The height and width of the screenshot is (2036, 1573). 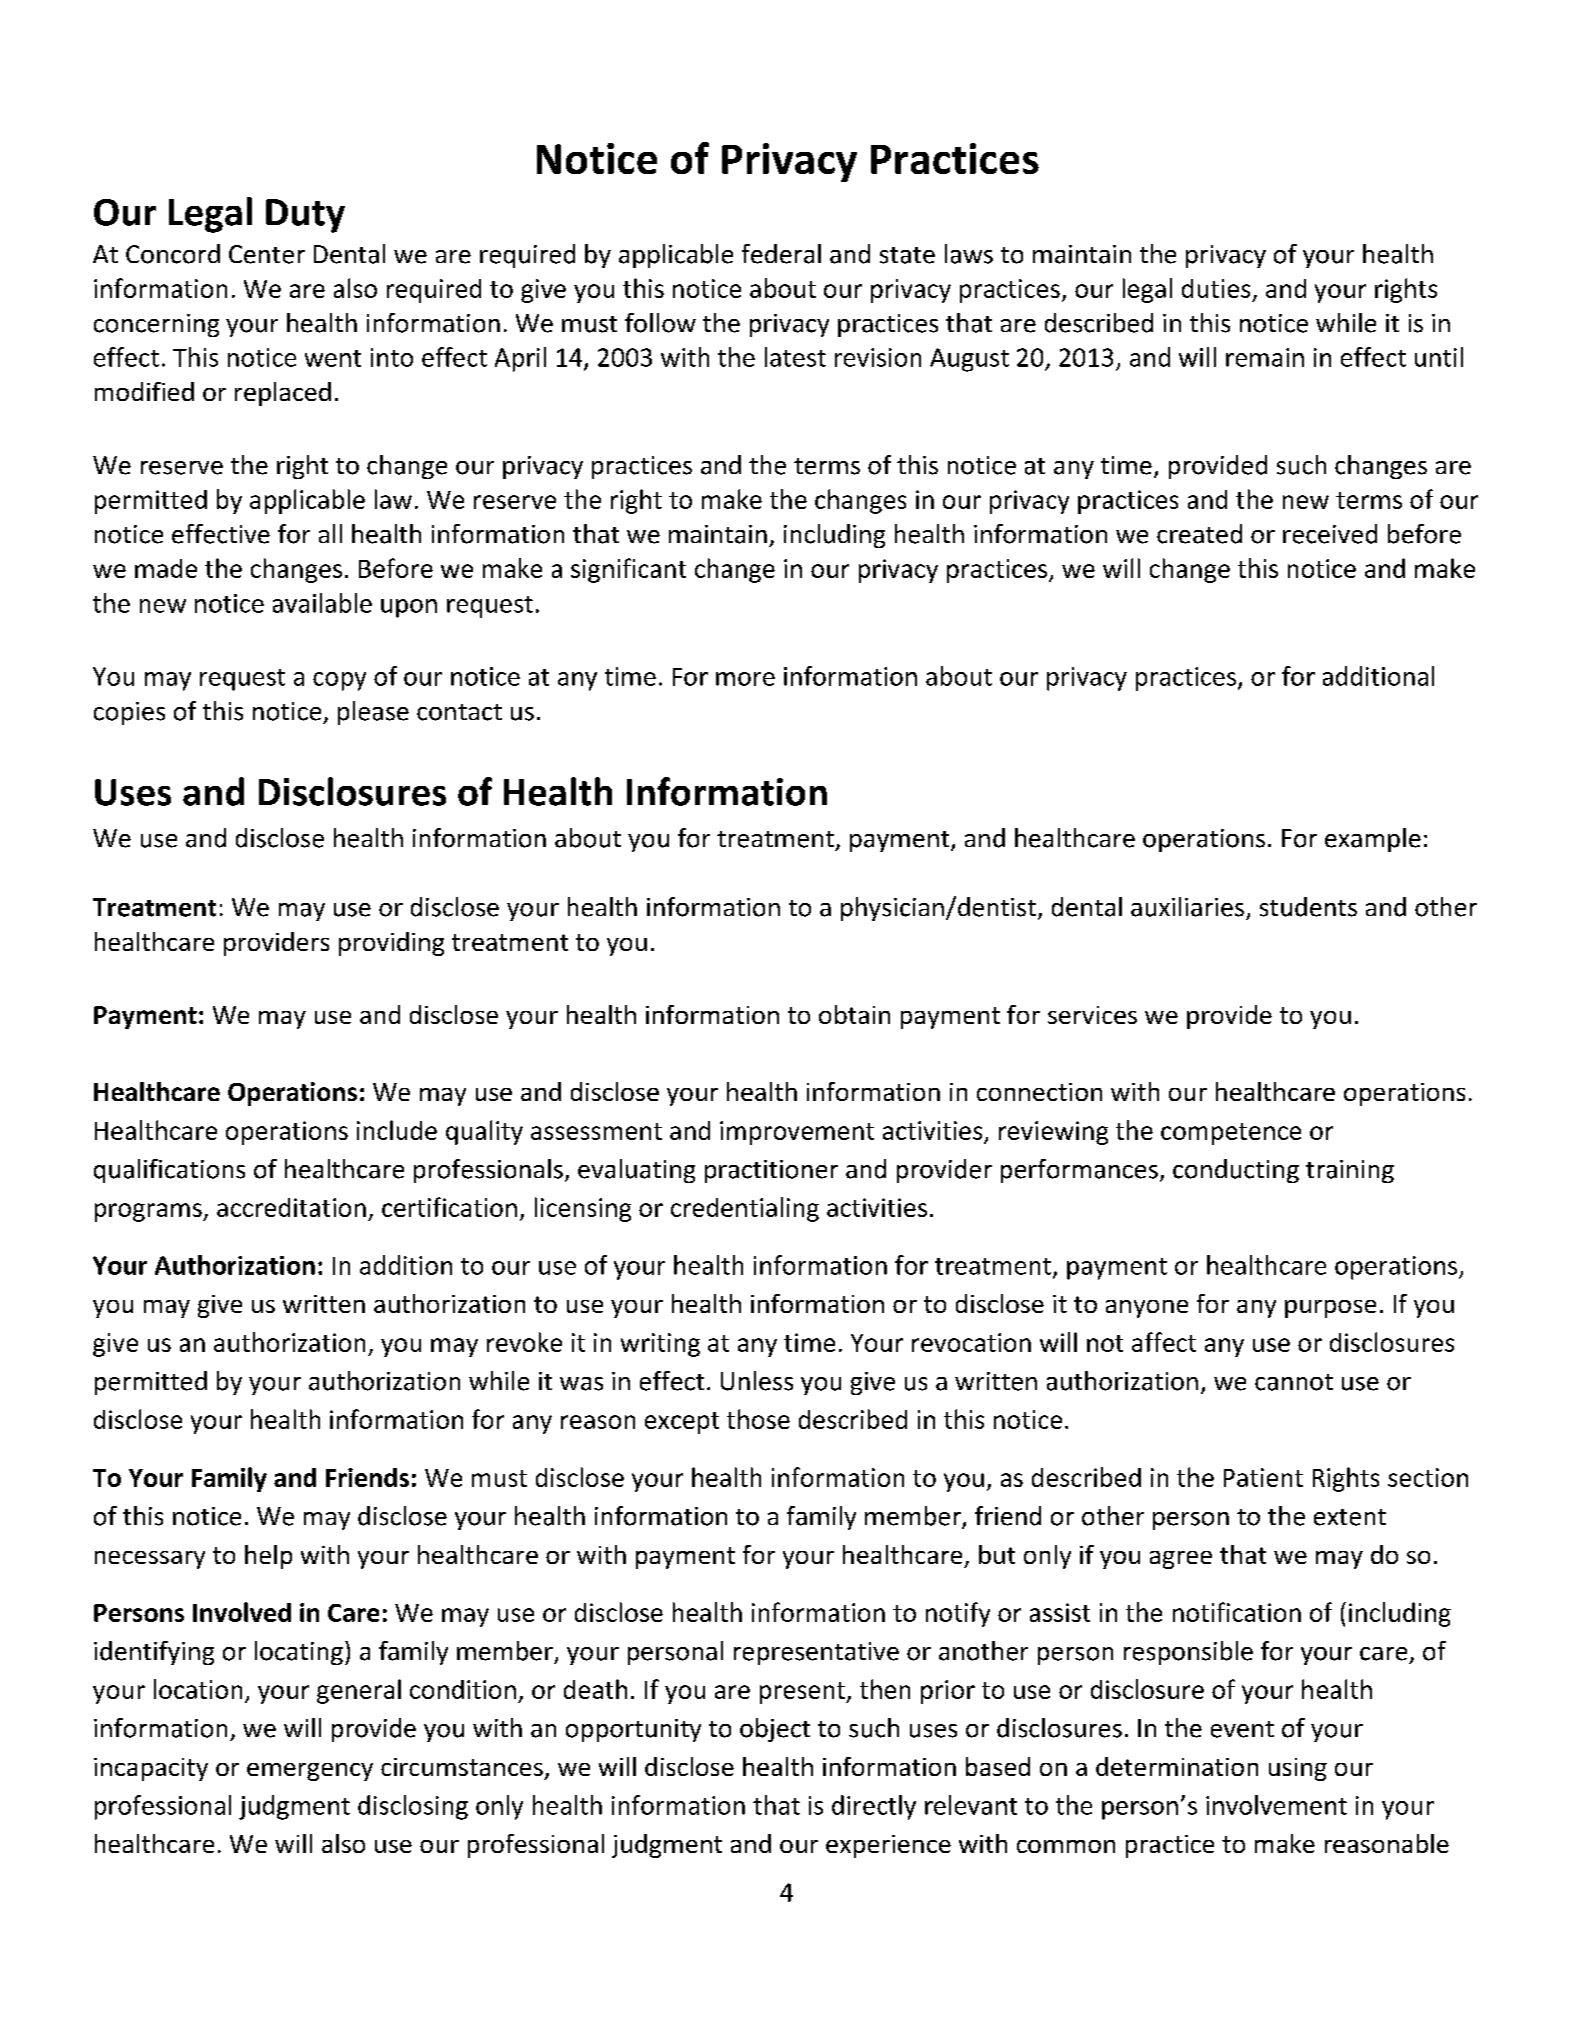 I want to click on Center, so click(x=267, y=254).
